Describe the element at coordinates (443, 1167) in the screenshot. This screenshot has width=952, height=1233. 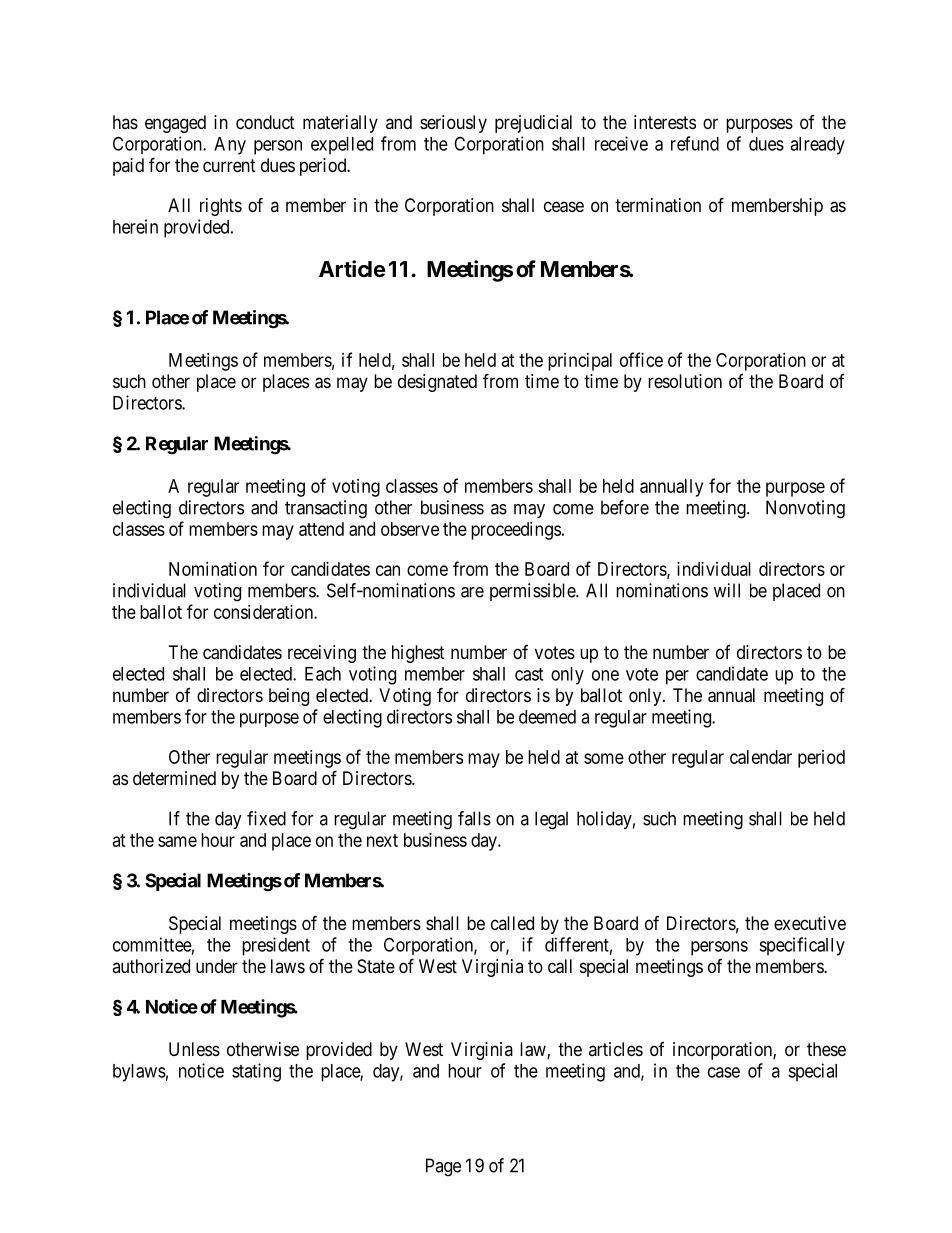
I see `Page` at that location.
